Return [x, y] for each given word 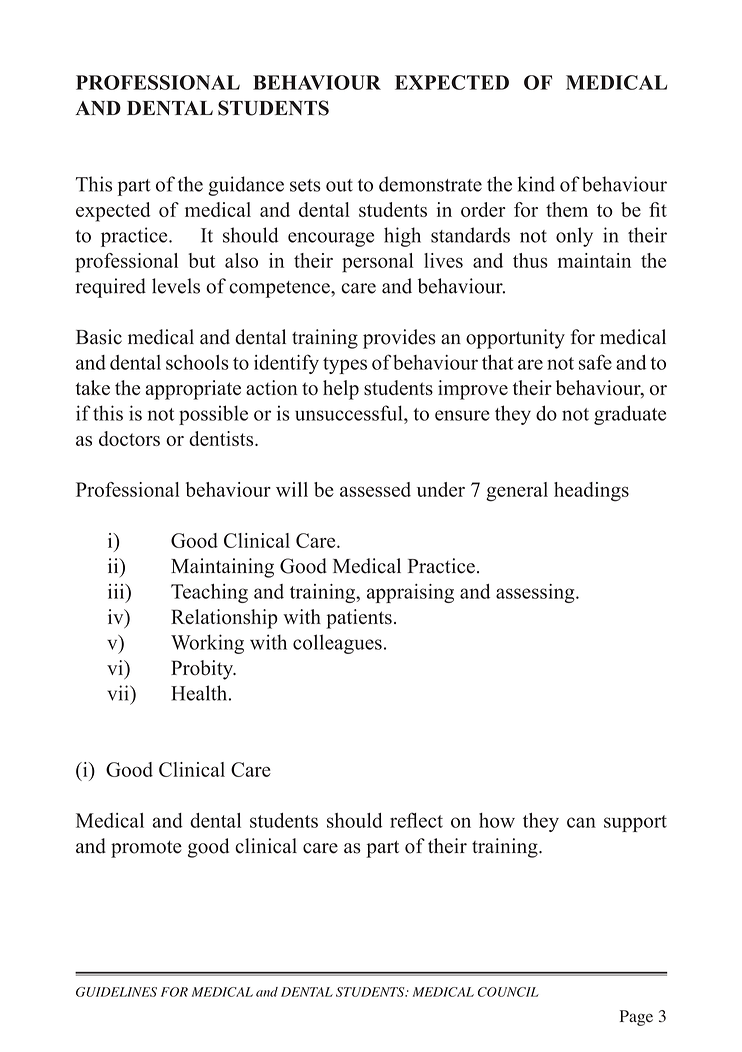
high [402, 237]
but [201, 260]
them [567, 209]
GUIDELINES [116, 992]
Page [636, 1018]
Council [508, 992]
